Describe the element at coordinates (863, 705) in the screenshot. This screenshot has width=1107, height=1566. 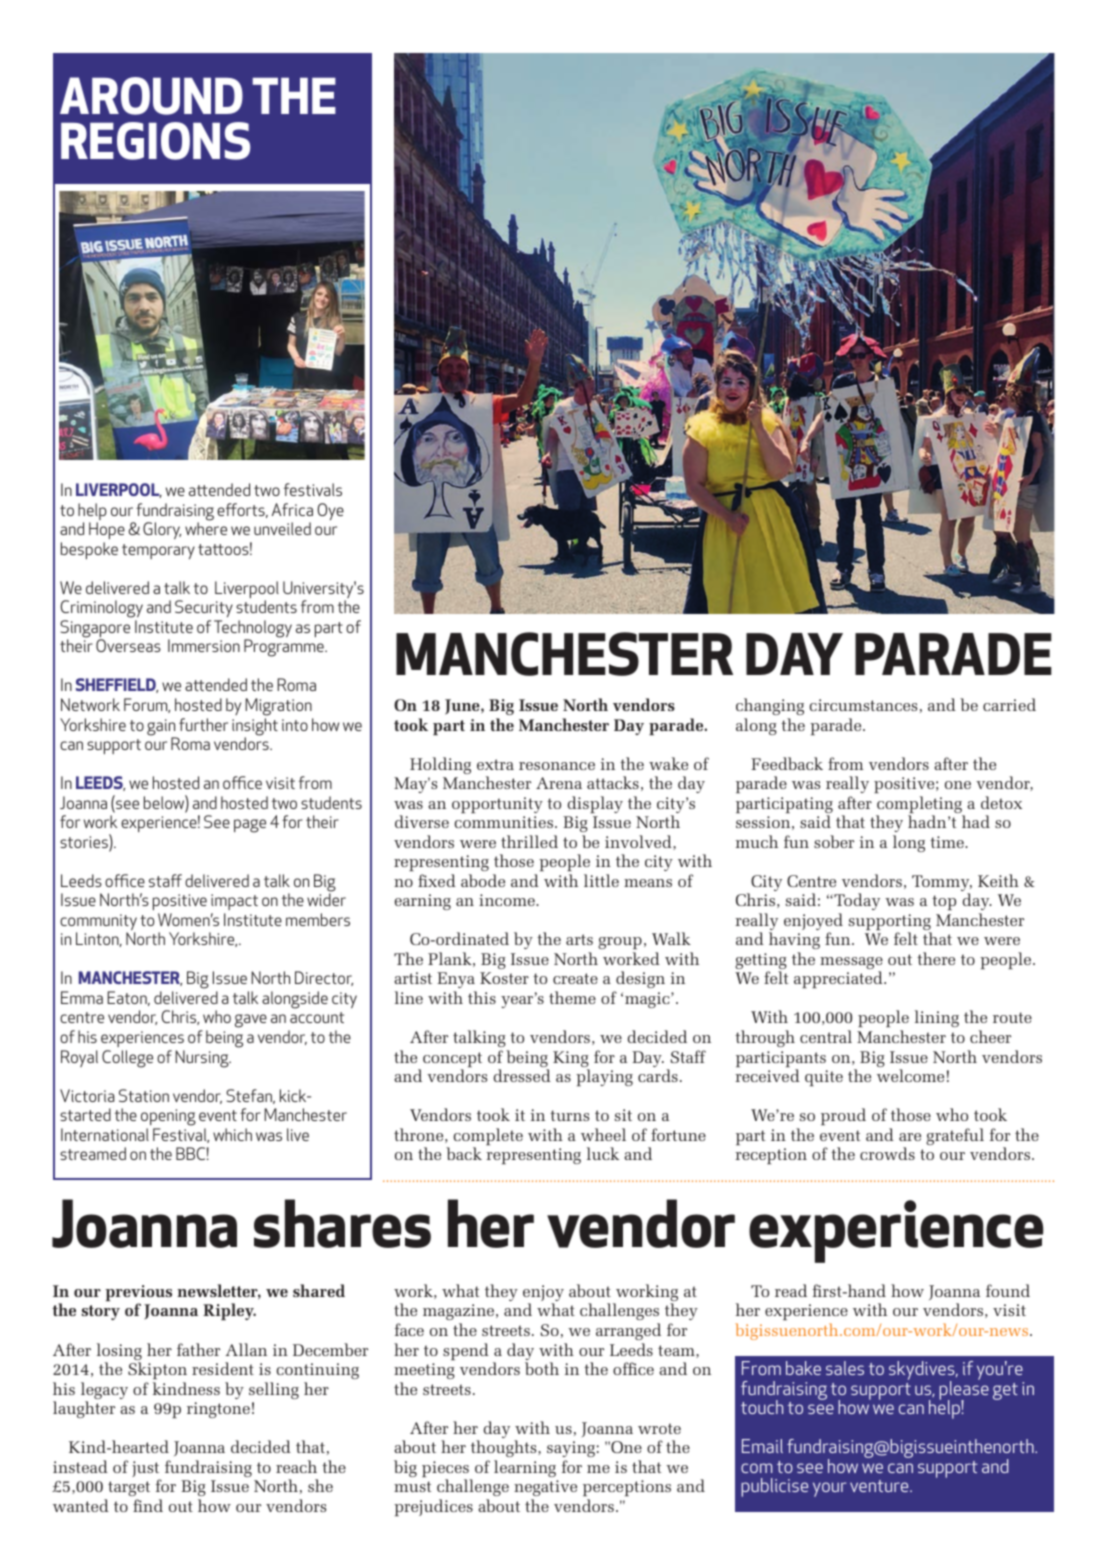
I see `circumstances` at that location.
